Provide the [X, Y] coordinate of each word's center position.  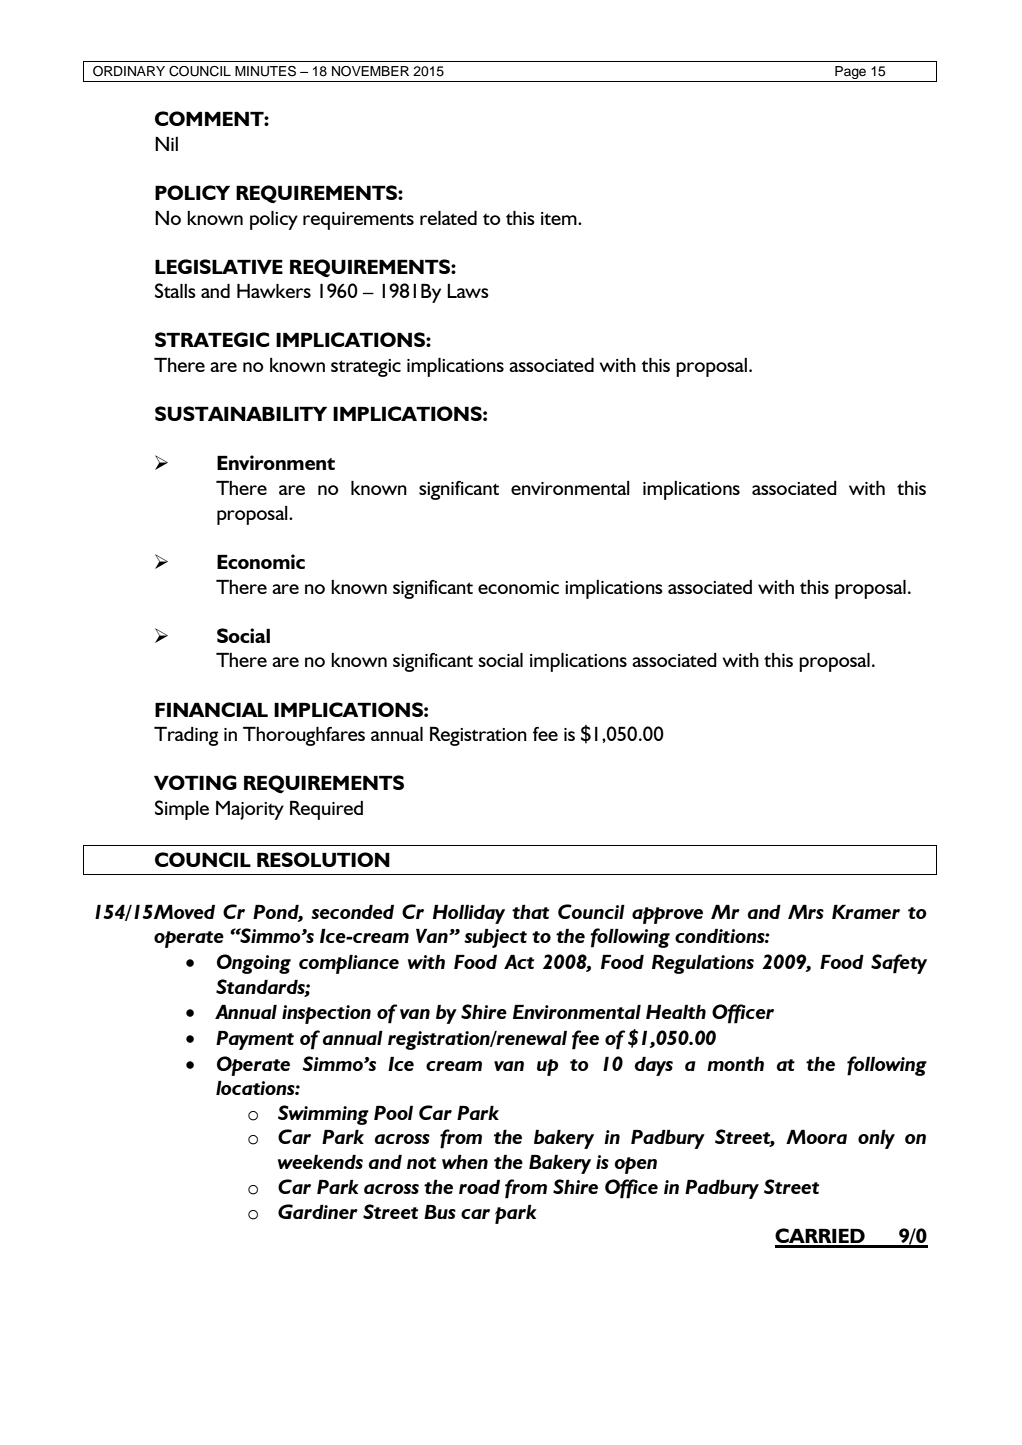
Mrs [806, 912]
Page [850, 72]
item [560, 218]
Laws [468, 291]
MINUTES [265, 71]
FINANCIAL [211, 709]
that [530, 912]
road [479, 1187]
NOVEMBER [370, 71]
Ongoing [254, 964]
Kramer [866, 912]
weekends [320, 1162]
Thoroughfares [304, 736]
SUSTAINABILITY [241, 413]
